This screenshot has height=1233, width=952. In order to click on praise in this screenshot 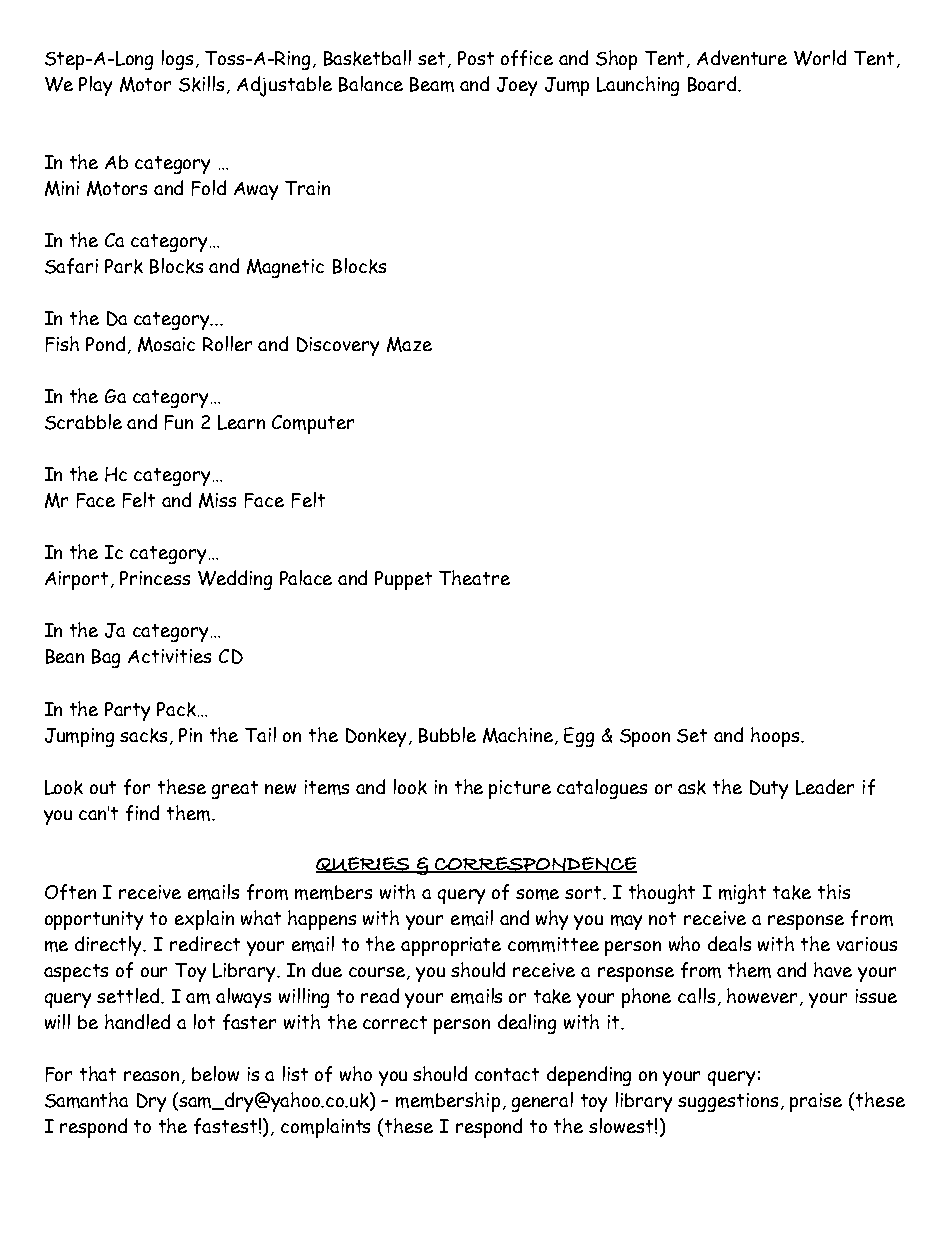, I will do `click(816, 1102)`.
